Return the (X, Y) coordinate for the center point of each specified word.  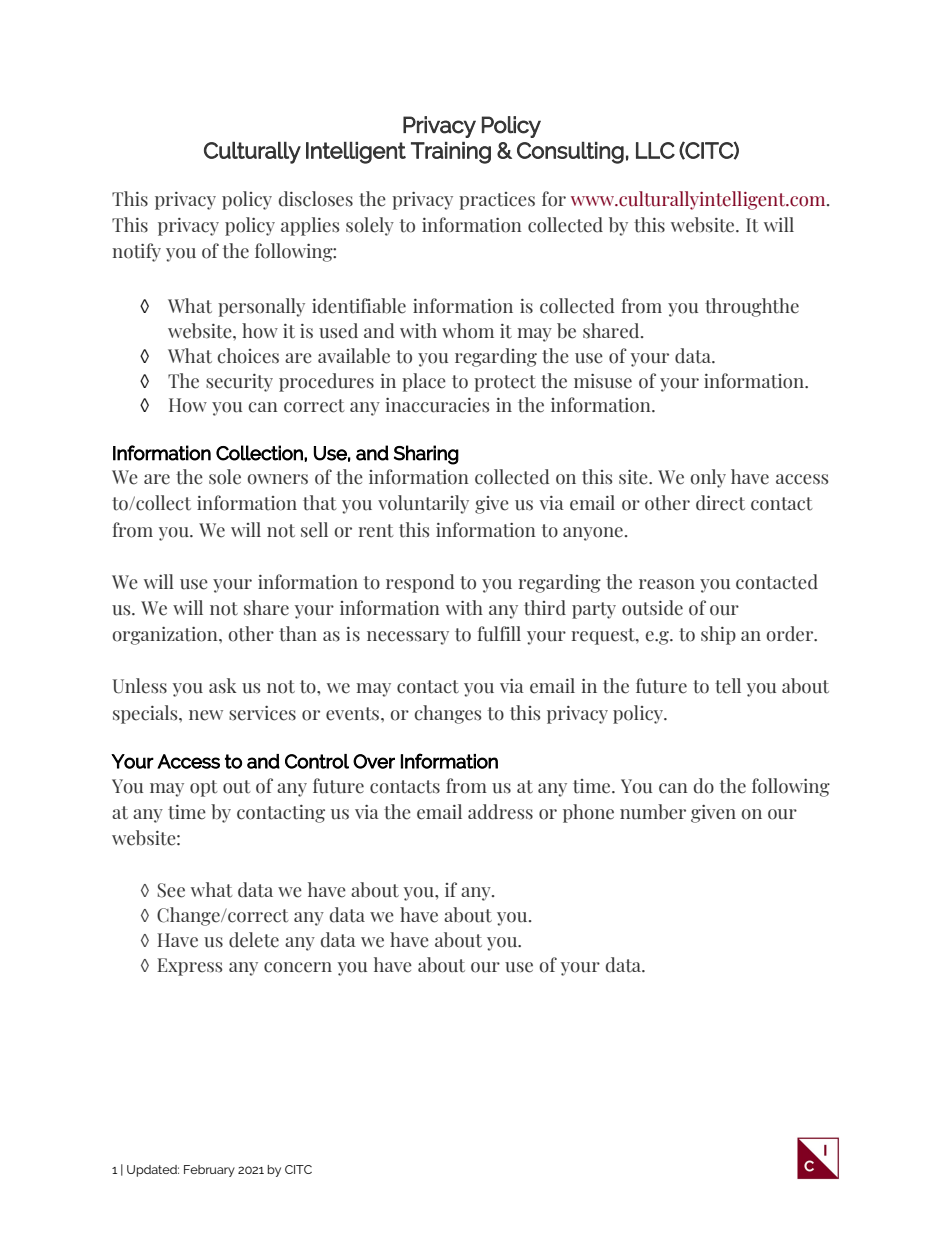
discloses (316, 199)
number (653, 812)
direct (720, 503)
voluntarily (423, 504)
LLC (655, 150)
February (209, 1171)
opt (204, 788)
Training (451, 153)
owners (278, 479)
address (500, 812)
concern (298, 967)
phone (588, 813)
